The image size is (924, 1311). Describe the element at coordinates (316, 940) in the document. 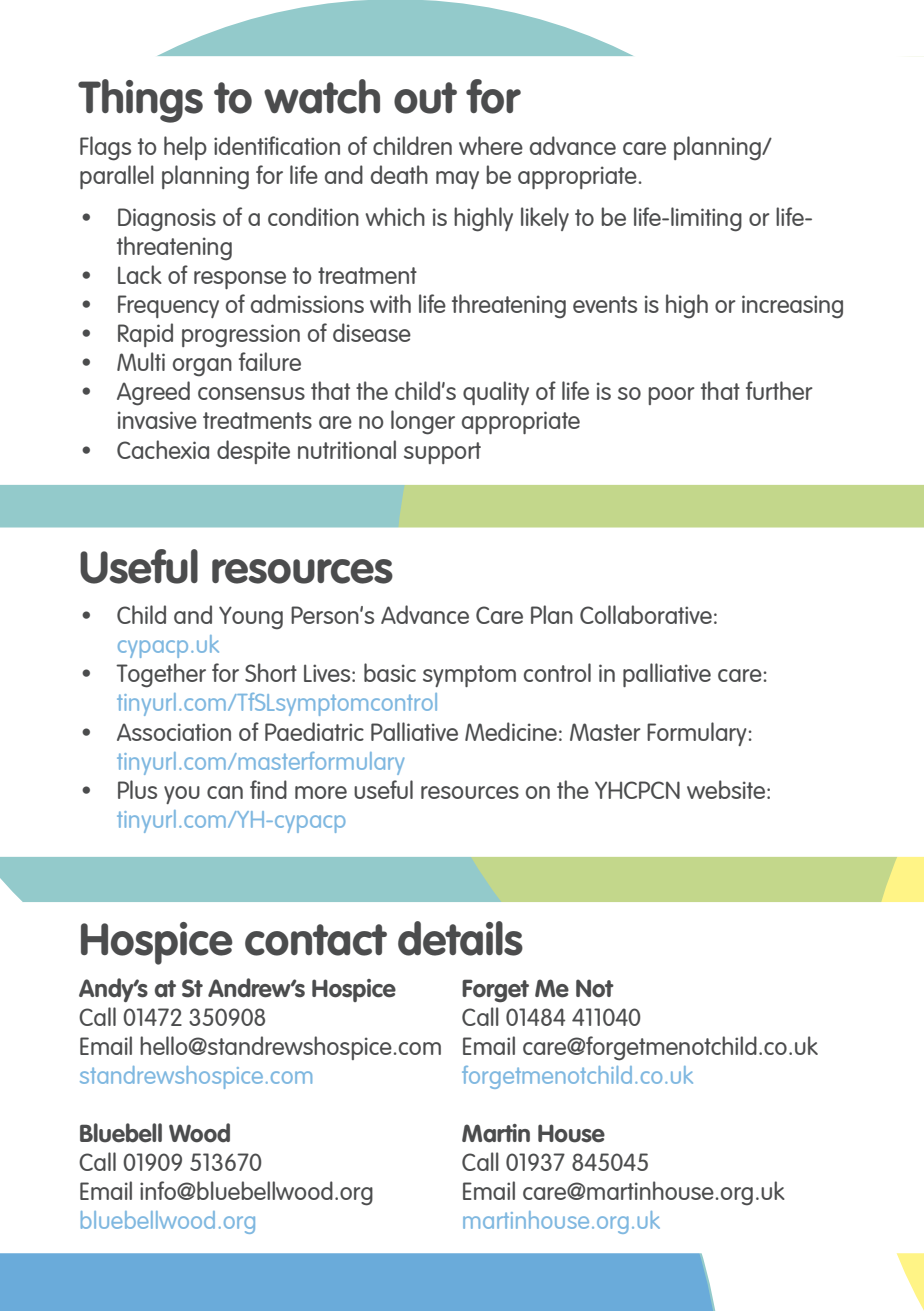

I see `contact` at that location.
